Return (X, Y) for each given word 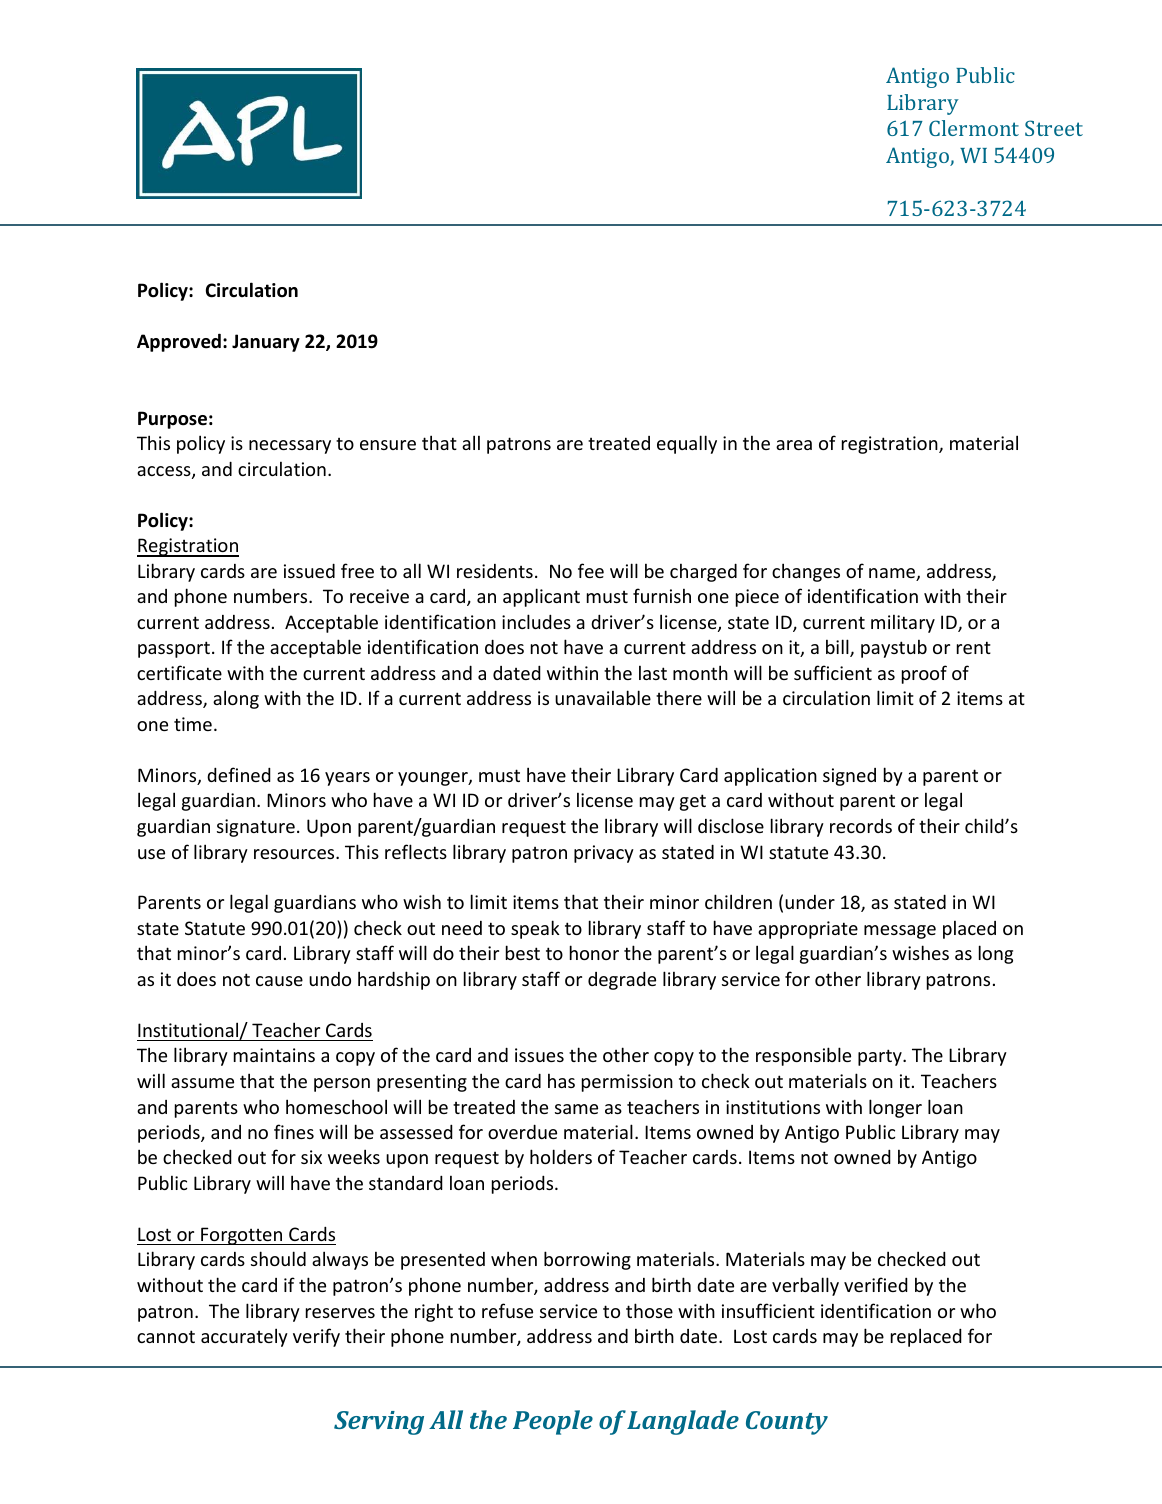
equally (687, 444)
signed (849, 777)
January (266, 343)
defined (239, 774)
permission (627, 1083)
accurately (244, 1337)
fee (591, 570)
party (881, 1057)
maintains (274, 1055)
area (794, 445)
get (693, 802)
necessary (290, 447)
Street (1054, 128)
